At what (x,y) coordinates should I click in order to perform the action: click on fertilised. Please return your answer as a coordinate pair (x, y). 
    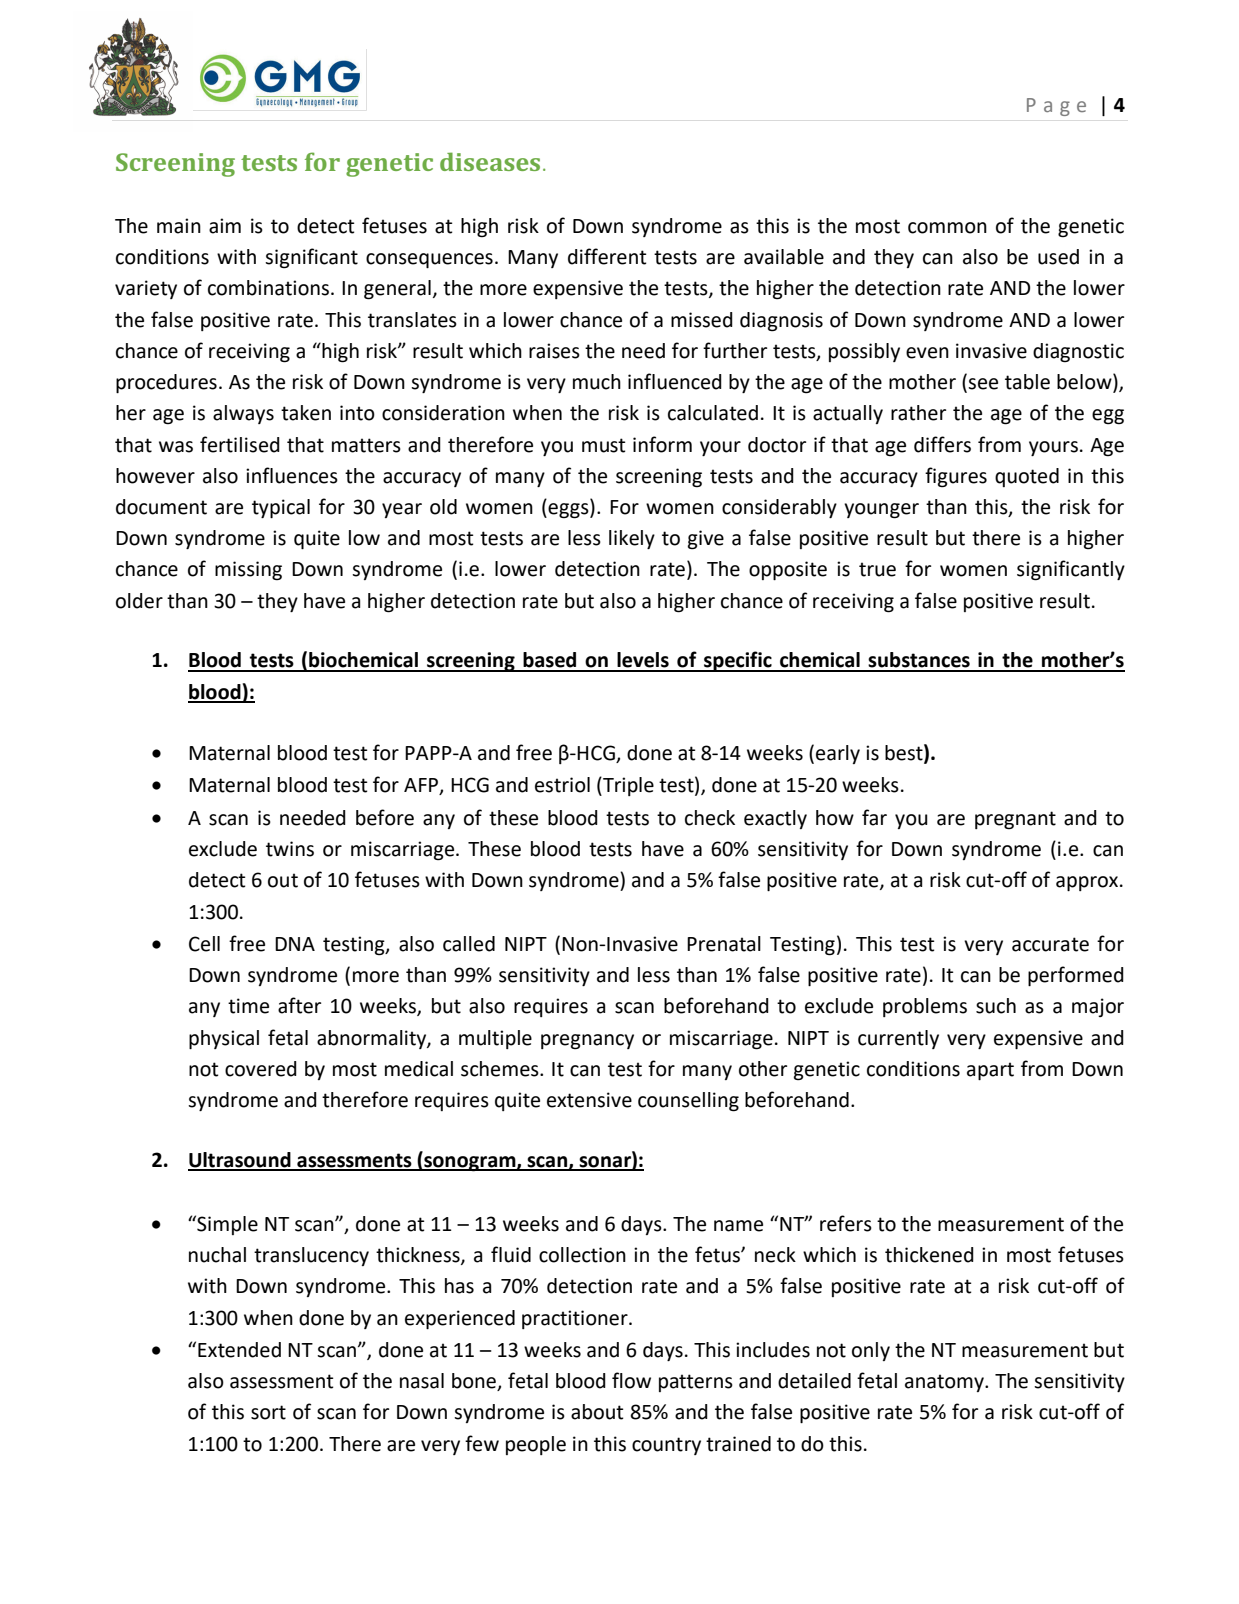
    Looking at the image, I should click on (240, 444).
